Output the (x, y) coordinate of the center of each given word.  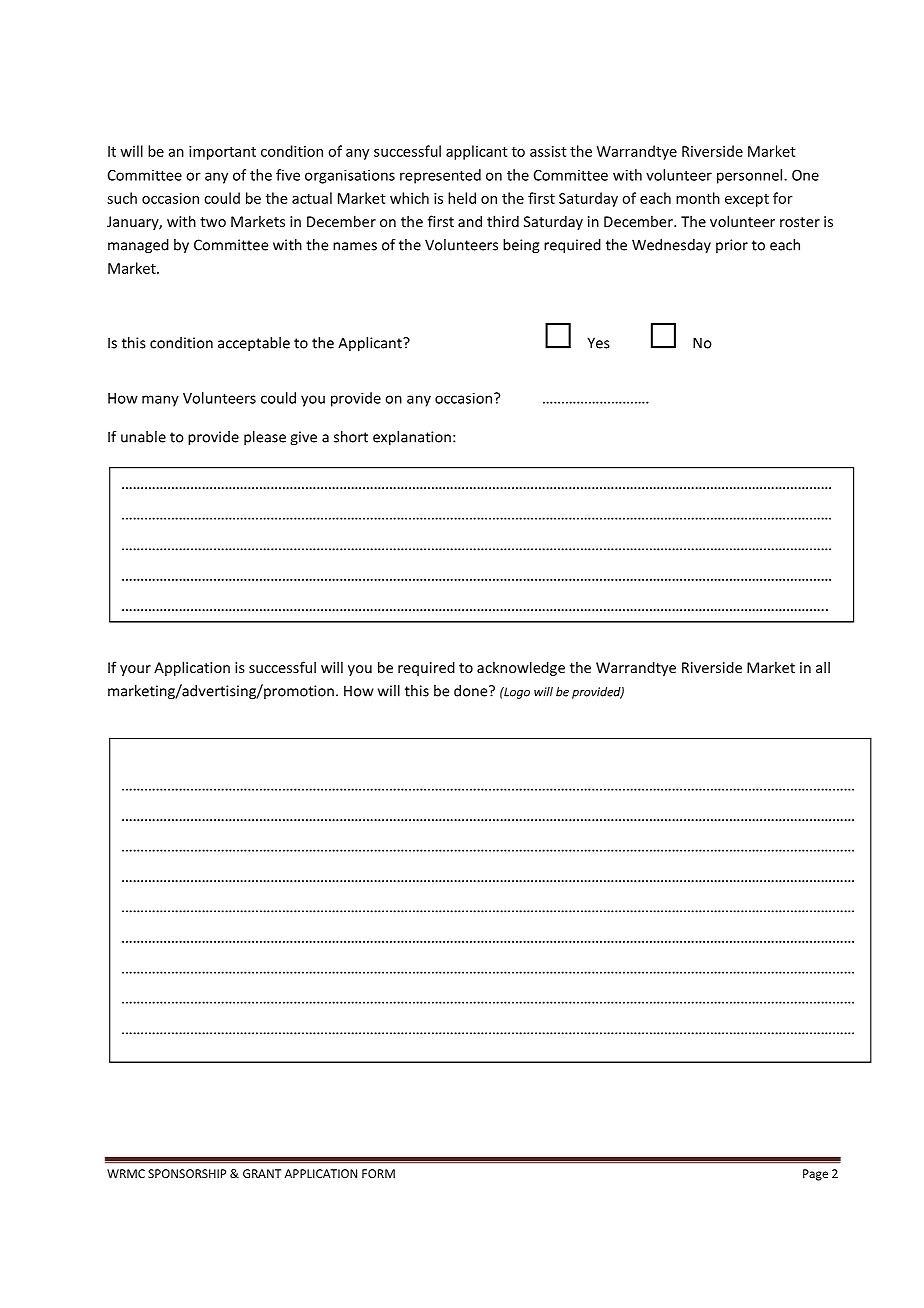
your (135, 670)
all (823, 667)
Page (815, 1175)
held (462, 198)
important (222, 153)
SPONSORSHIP (187, 1173)
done (472, 691)
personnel (749, 176)
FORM (378, 1173)
